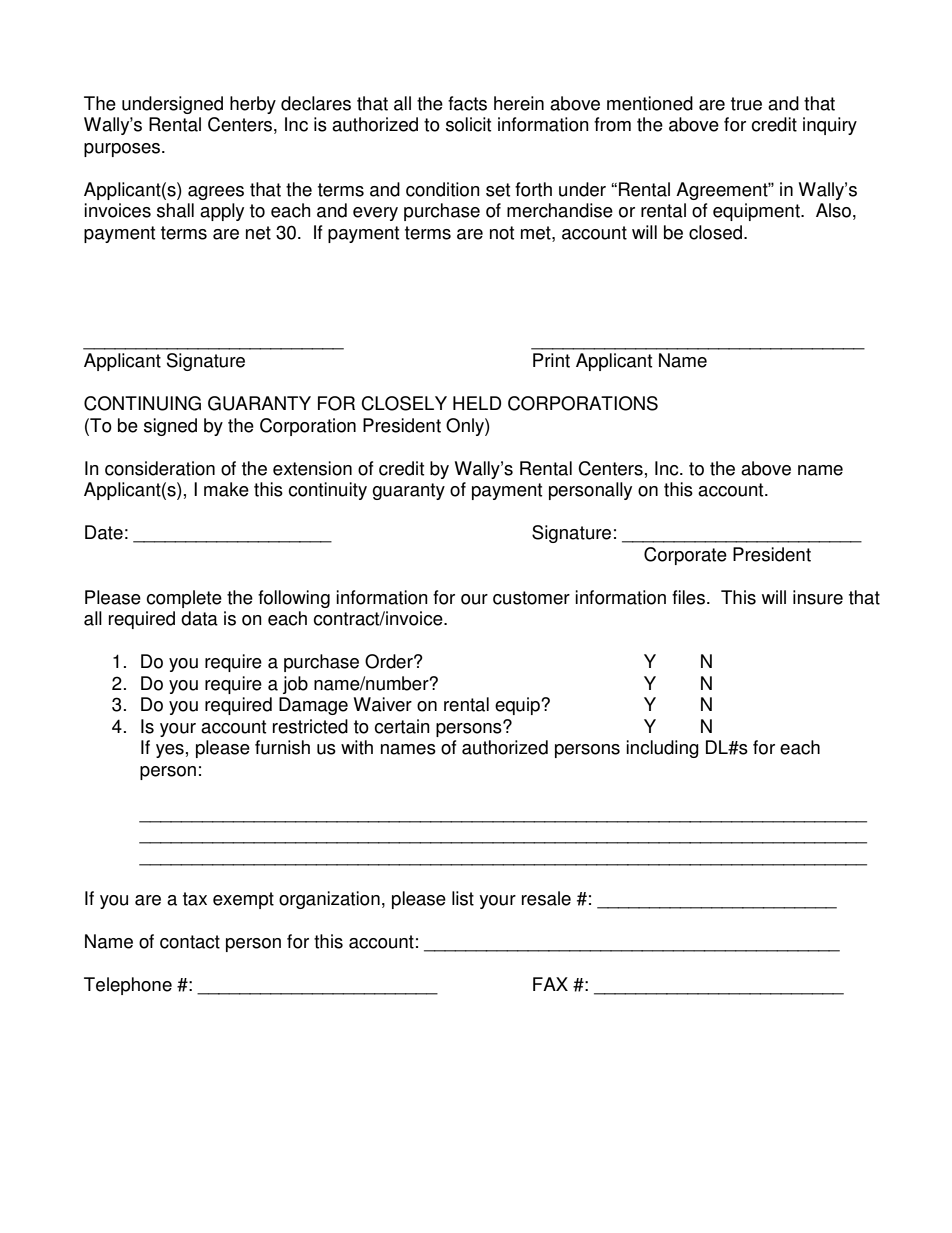  Describe the element at coordinates (190, 942) in the screenshot. I see `contact` at that location.
